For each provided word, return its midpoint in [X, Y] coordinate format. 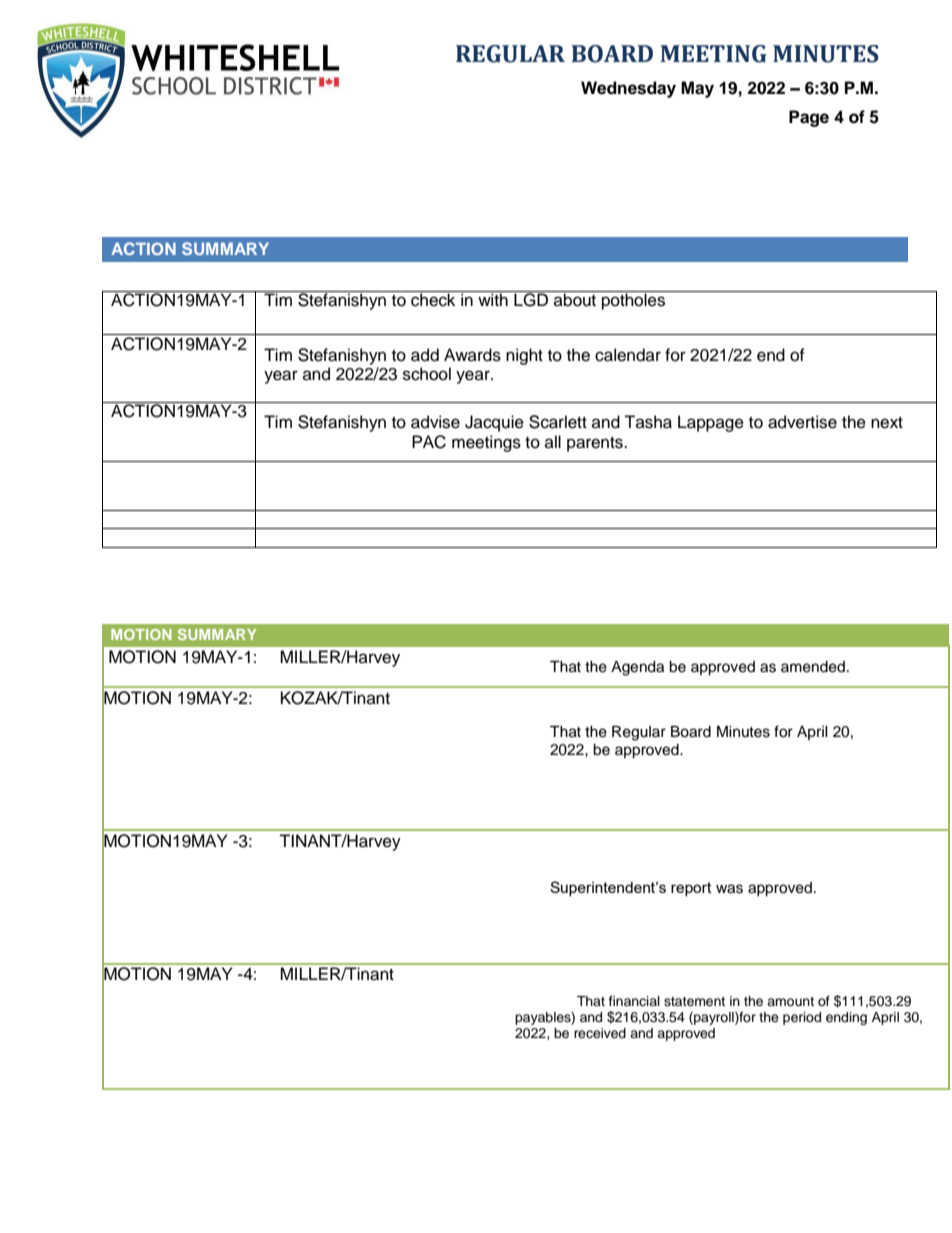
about [575, 299]
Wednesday [628, 89]
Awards [472, 355]
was [729, 889]
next [887, 423]
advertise [802, 422]
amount [790, 1001]
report [691, 889]
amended [813, 667]
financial [634, 1001]
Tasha [648, 422]
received [600, 1033]
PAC [429, 442]
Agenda [637, 668]
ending [846, 1018]
